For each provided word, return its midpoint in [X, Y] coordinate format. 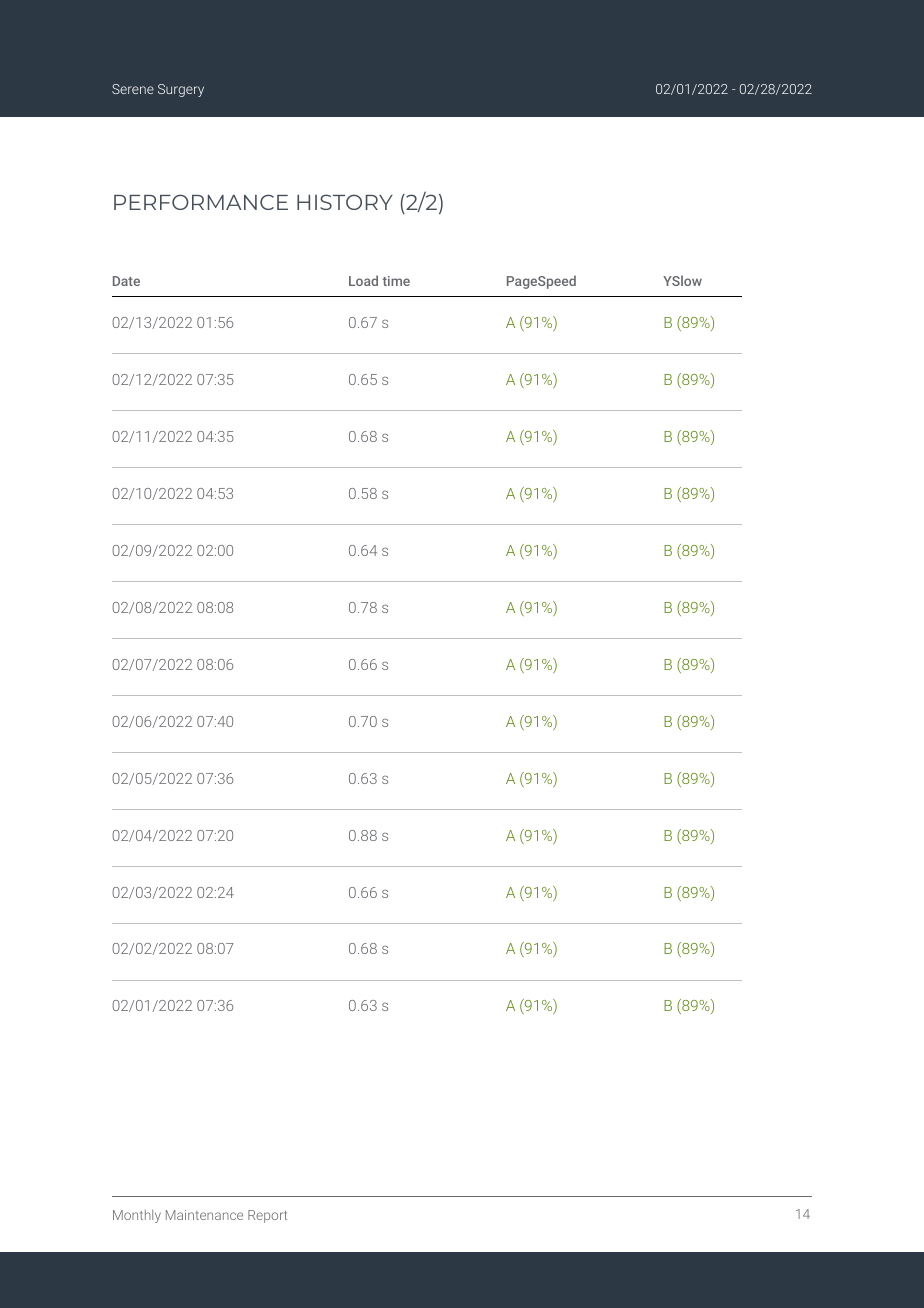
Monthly [137, 1216]
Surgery [181, 90]
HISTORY [345, 202]
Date [126, 281]
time [396, 281]
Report [267, 1216]
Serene [133, 89]
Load [363, 280]
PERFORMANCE [201, 202]
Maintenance [204, 1215]
